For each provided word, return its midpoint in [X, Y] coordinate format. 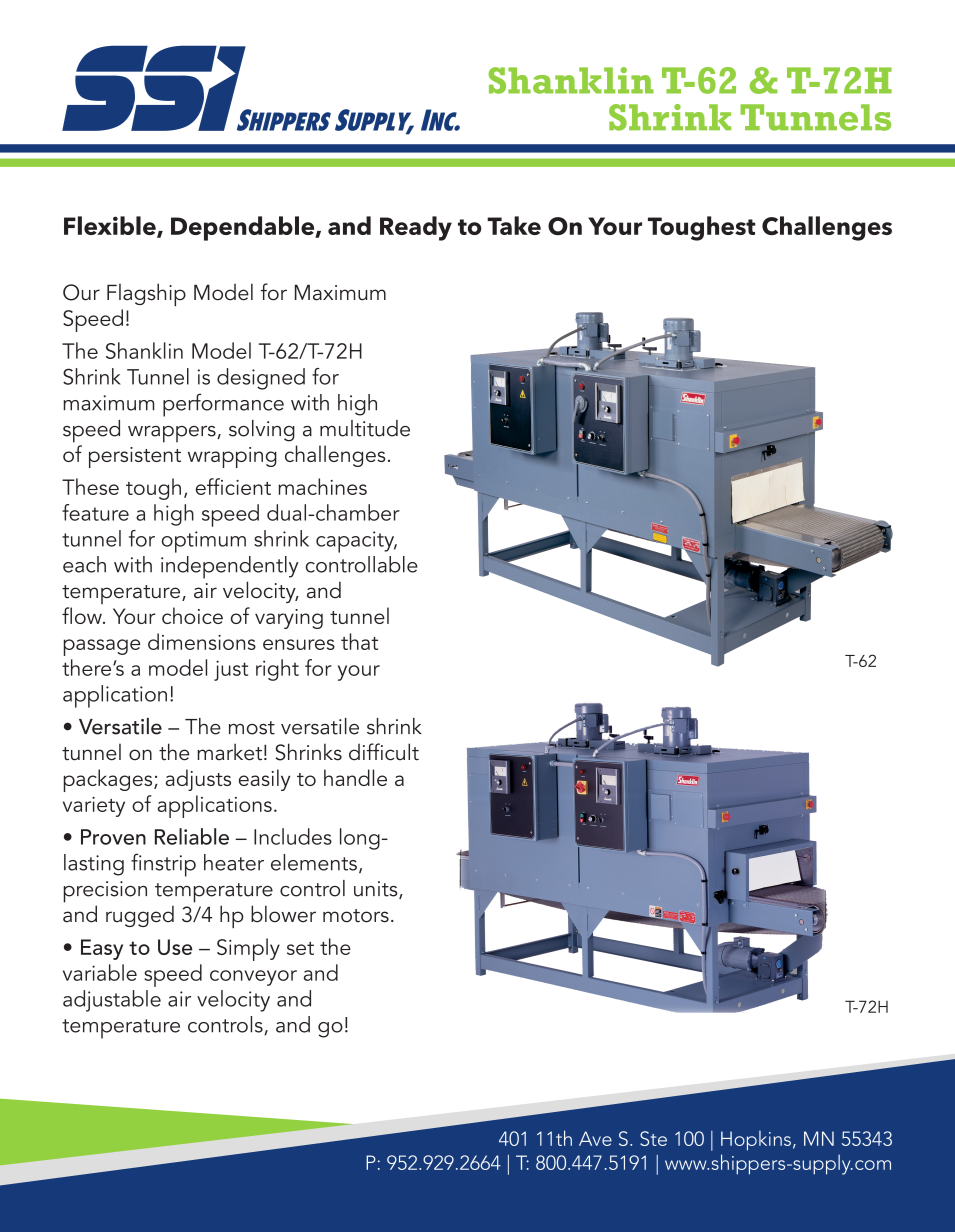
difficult [384, 752]
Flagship [146, 294]
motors [356, 916]
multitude [365, 428]
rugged [140, 916]
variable [100, 972]
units [377, 890]
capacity [356, 542]
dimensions [202, 641]
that [359, 641]
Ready [416, 228]
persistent [135, 457]
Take [514, 225]
